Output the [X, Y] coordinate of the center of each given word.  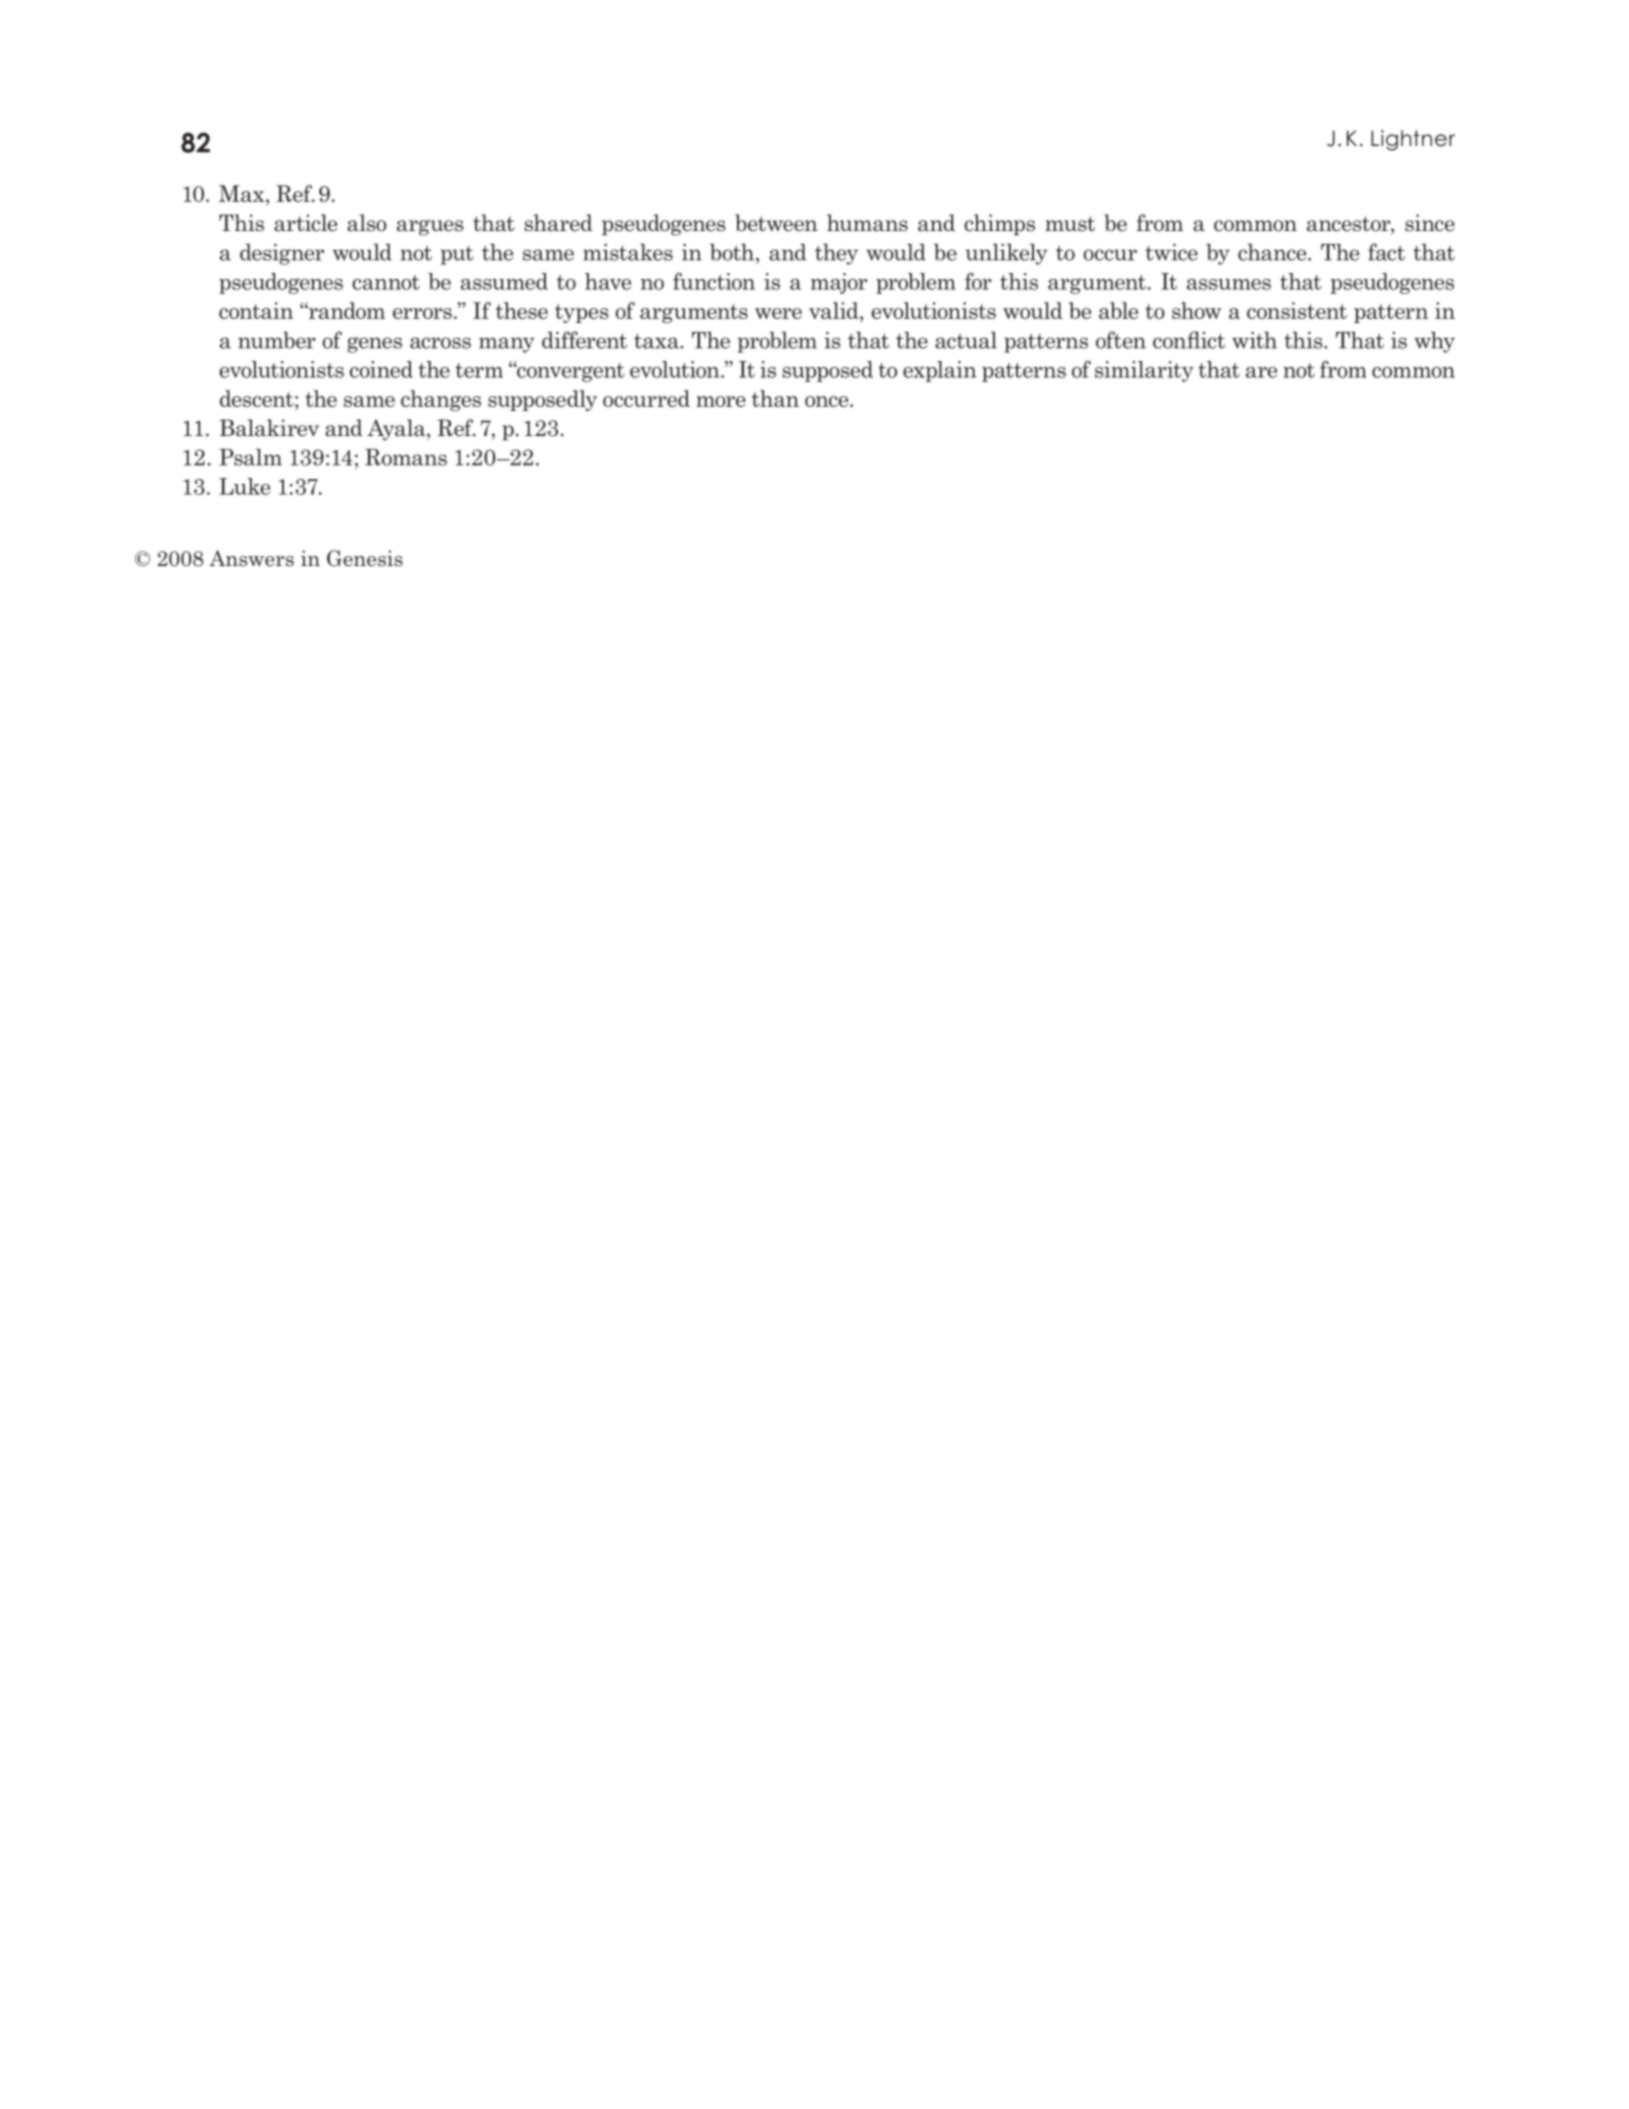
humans [867, 223]
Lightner [1413, 140]
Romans [406, 457]
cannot [386, 282]
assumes [1229, 284]
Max [243, 193]
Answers [251, 558]
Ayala [397, 430]
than [775, 398]
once [828, 401]
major [839, 283]
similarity [1144, 371]
